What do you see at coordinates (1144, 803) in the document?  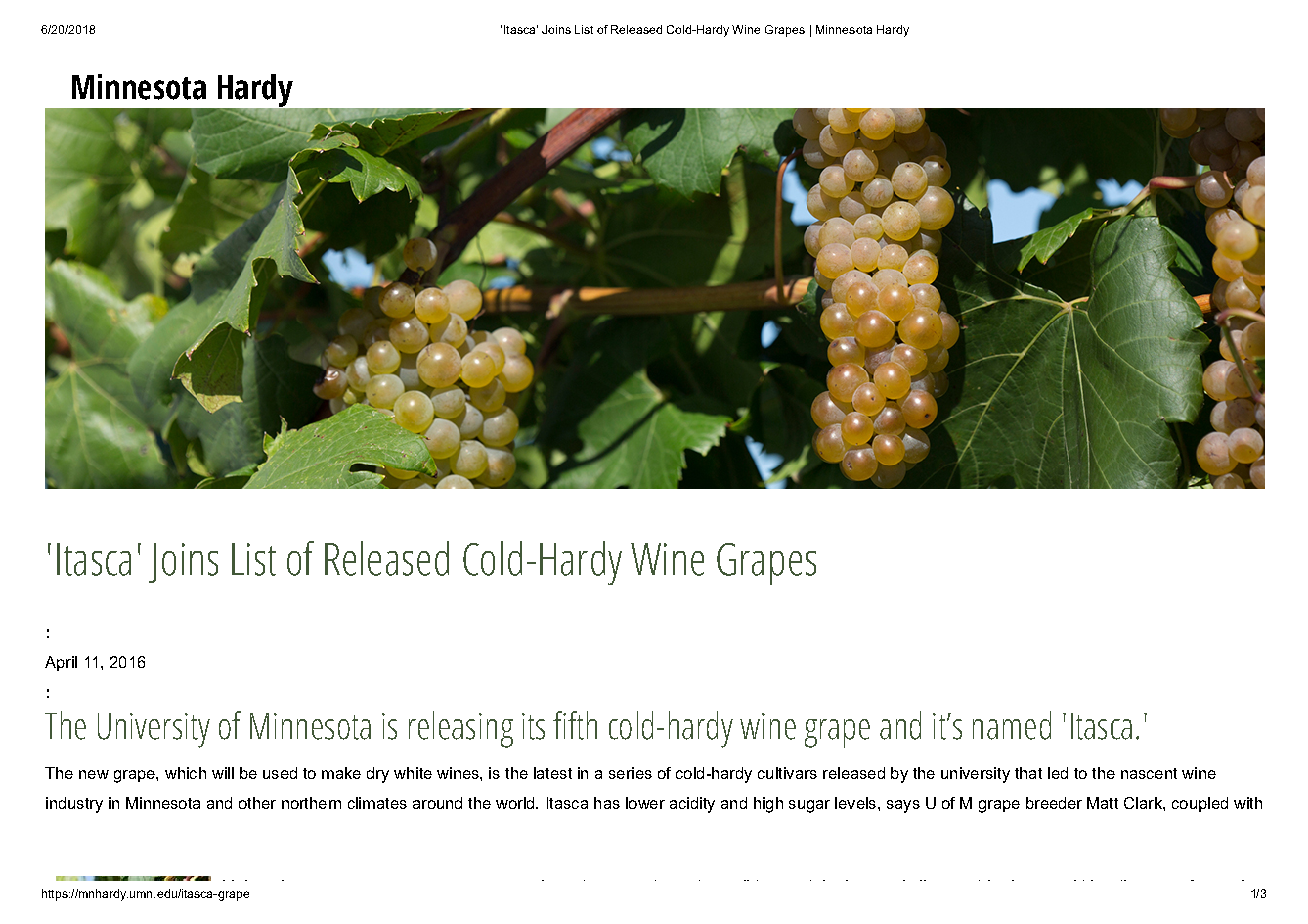 I see `Clark` at bounding box center [1144, 803].
